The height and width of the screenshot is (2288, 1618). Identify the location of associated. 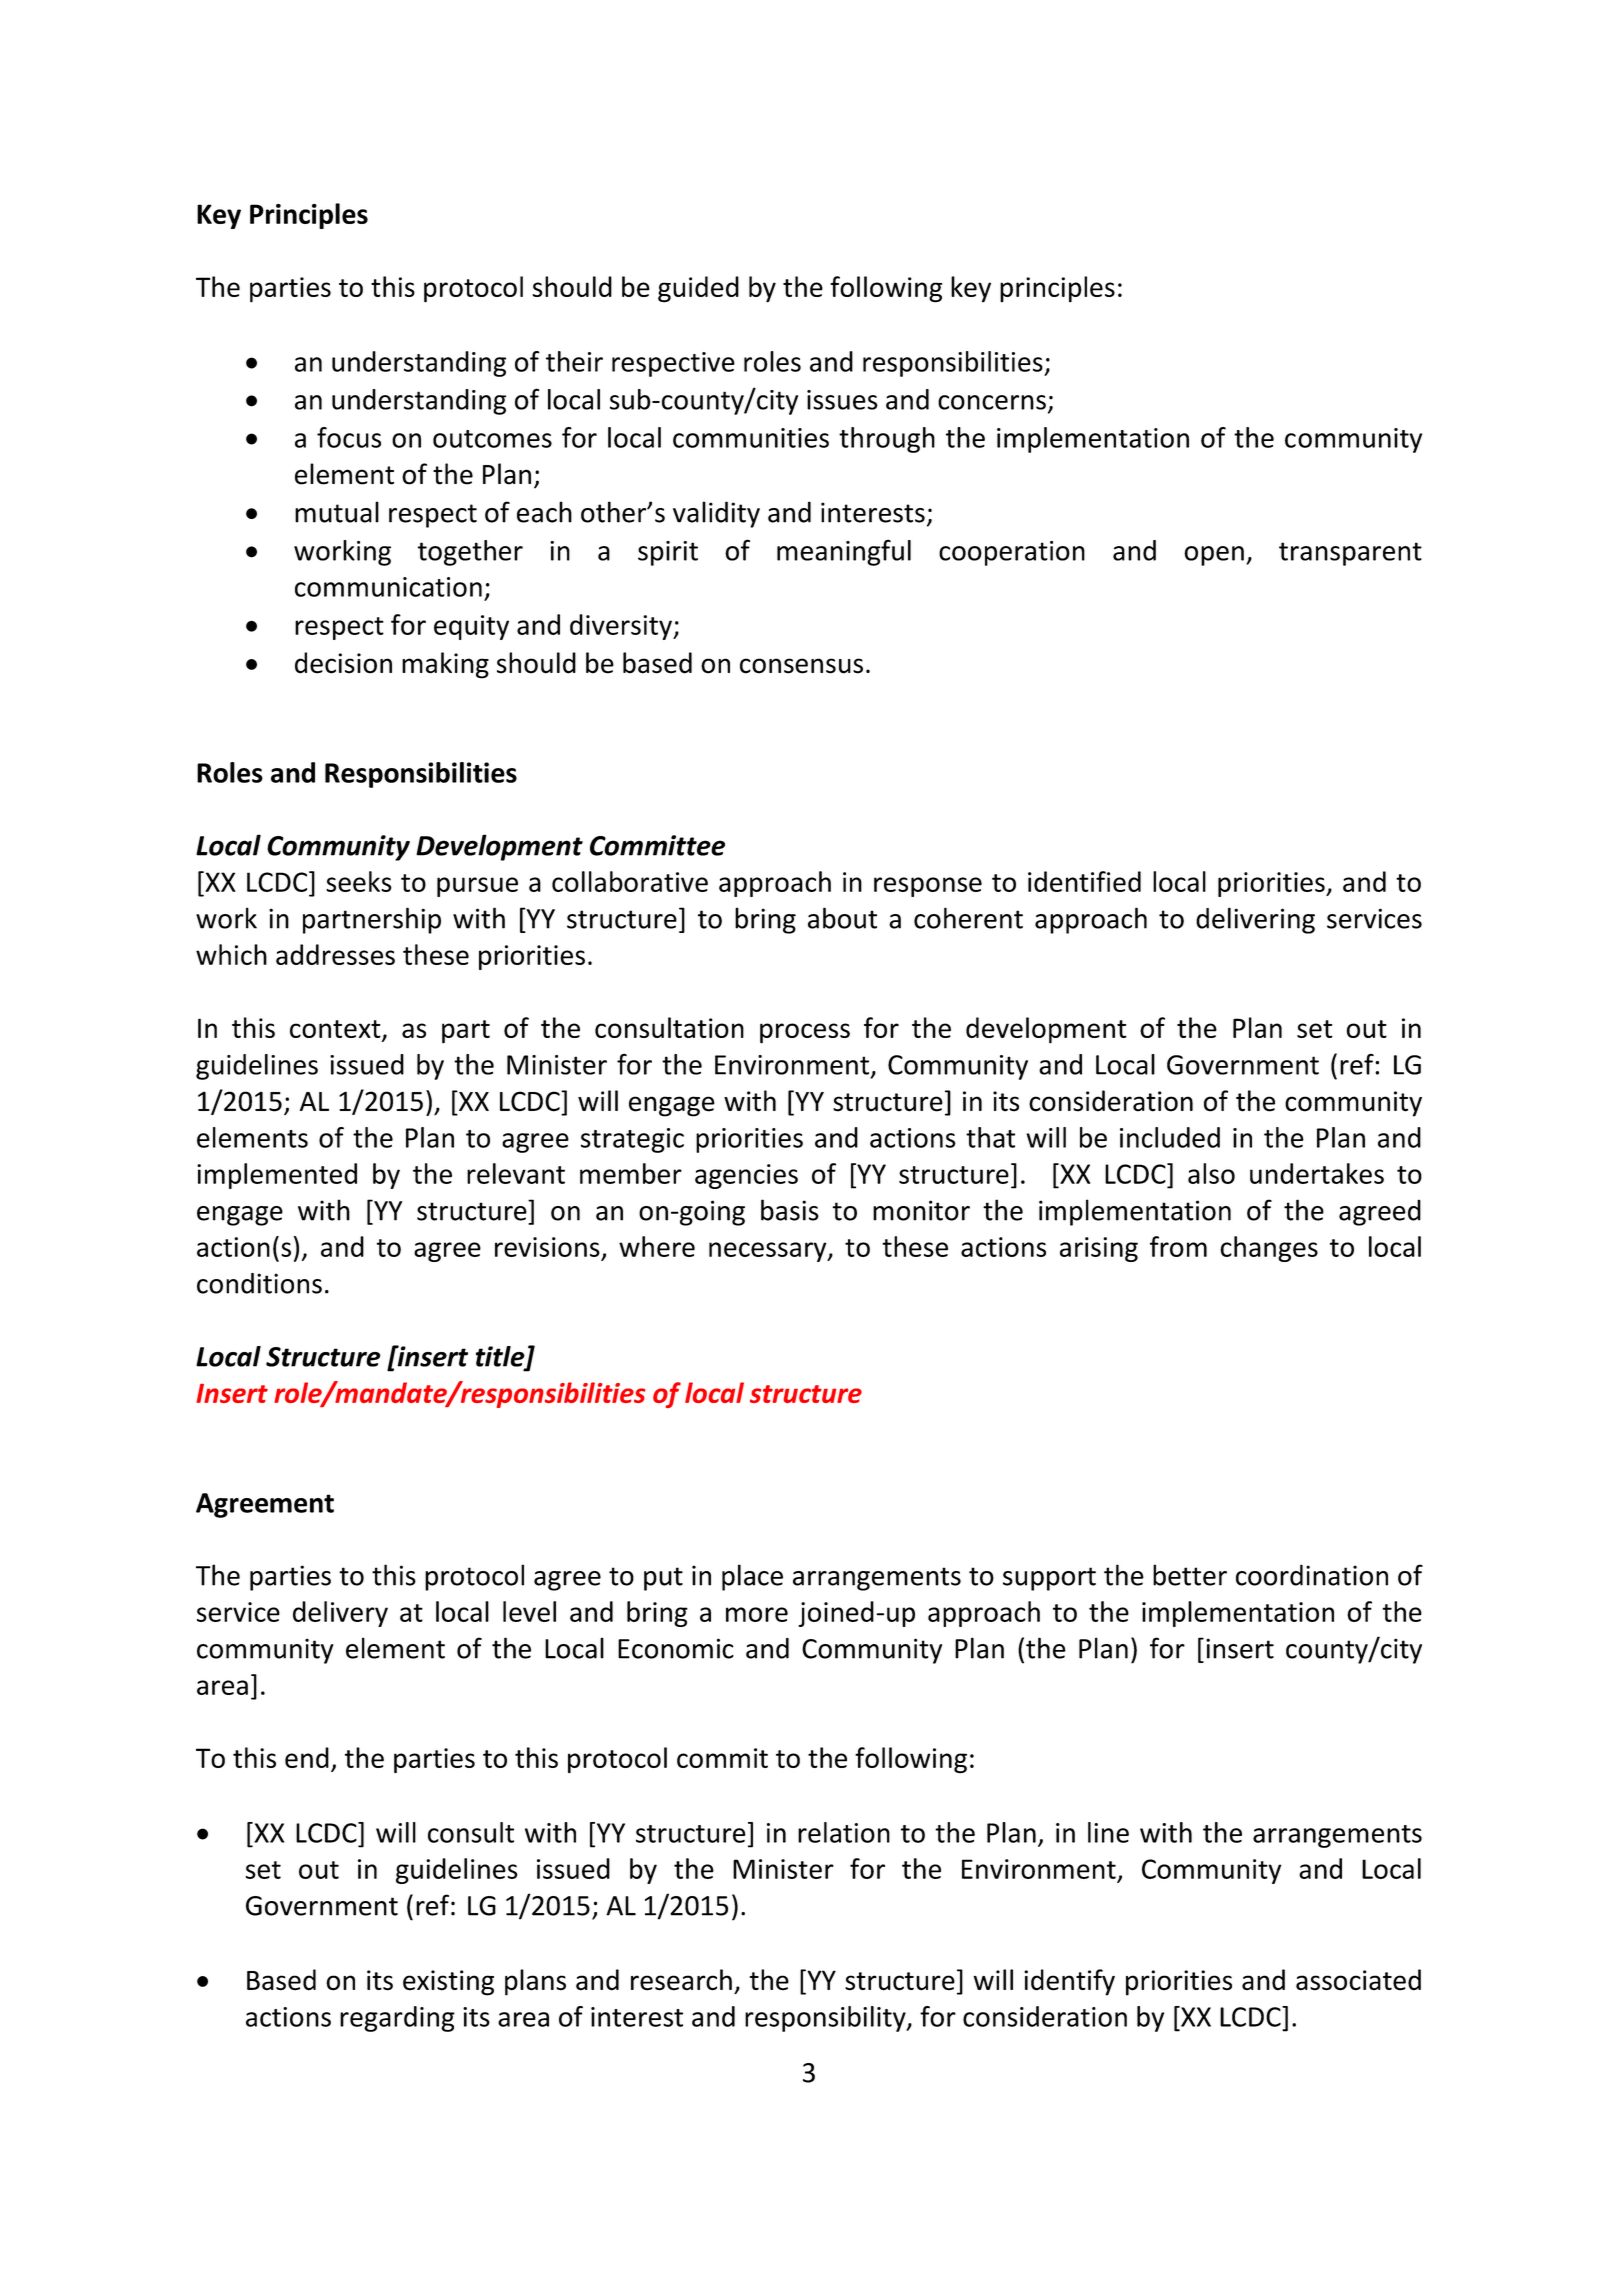
(1358, 1980).
